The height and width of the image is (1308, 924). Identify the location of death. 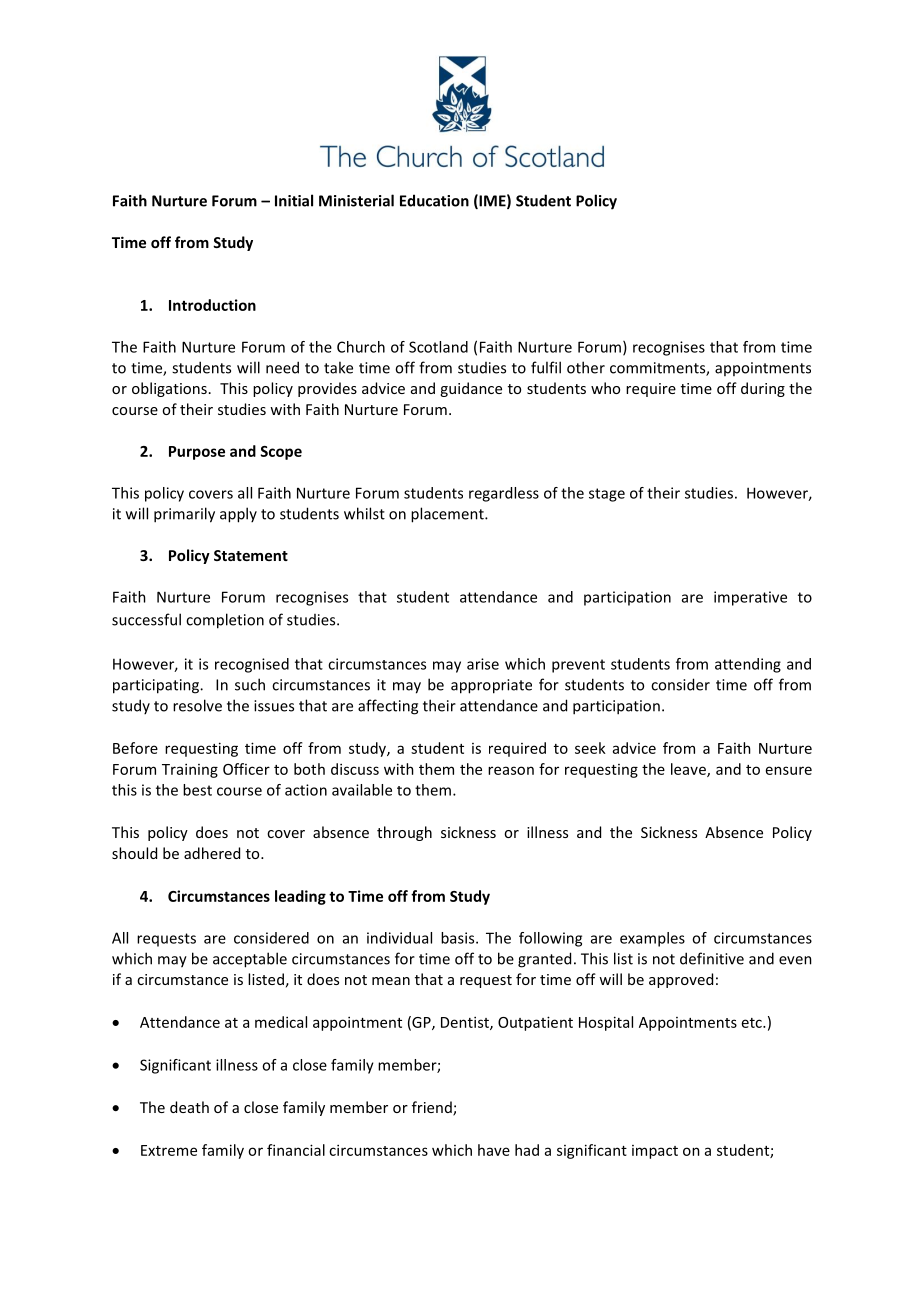
(189, 1107).
